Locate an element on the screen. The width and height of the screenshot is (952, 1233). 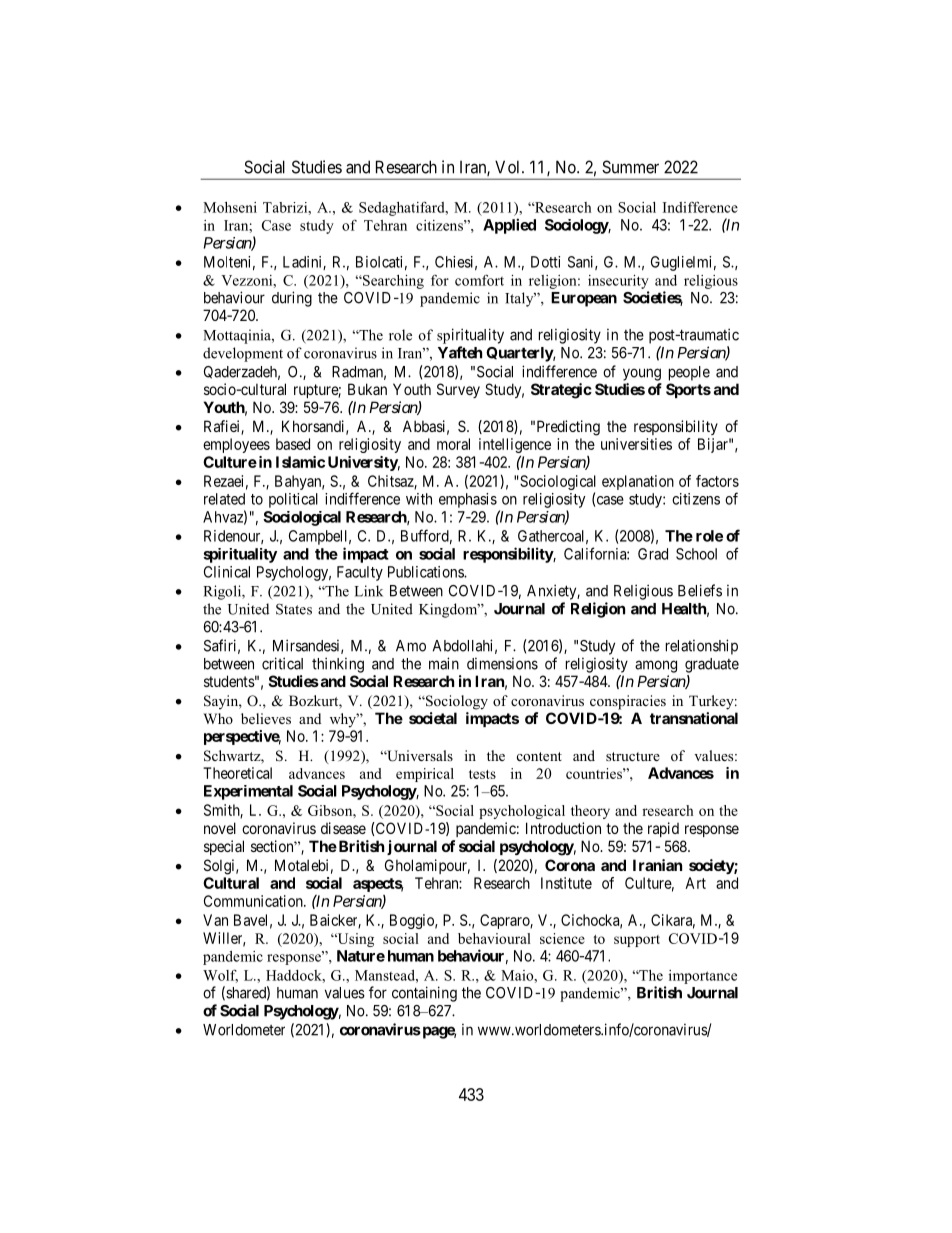
containing is located at coordinates (424, 994).
